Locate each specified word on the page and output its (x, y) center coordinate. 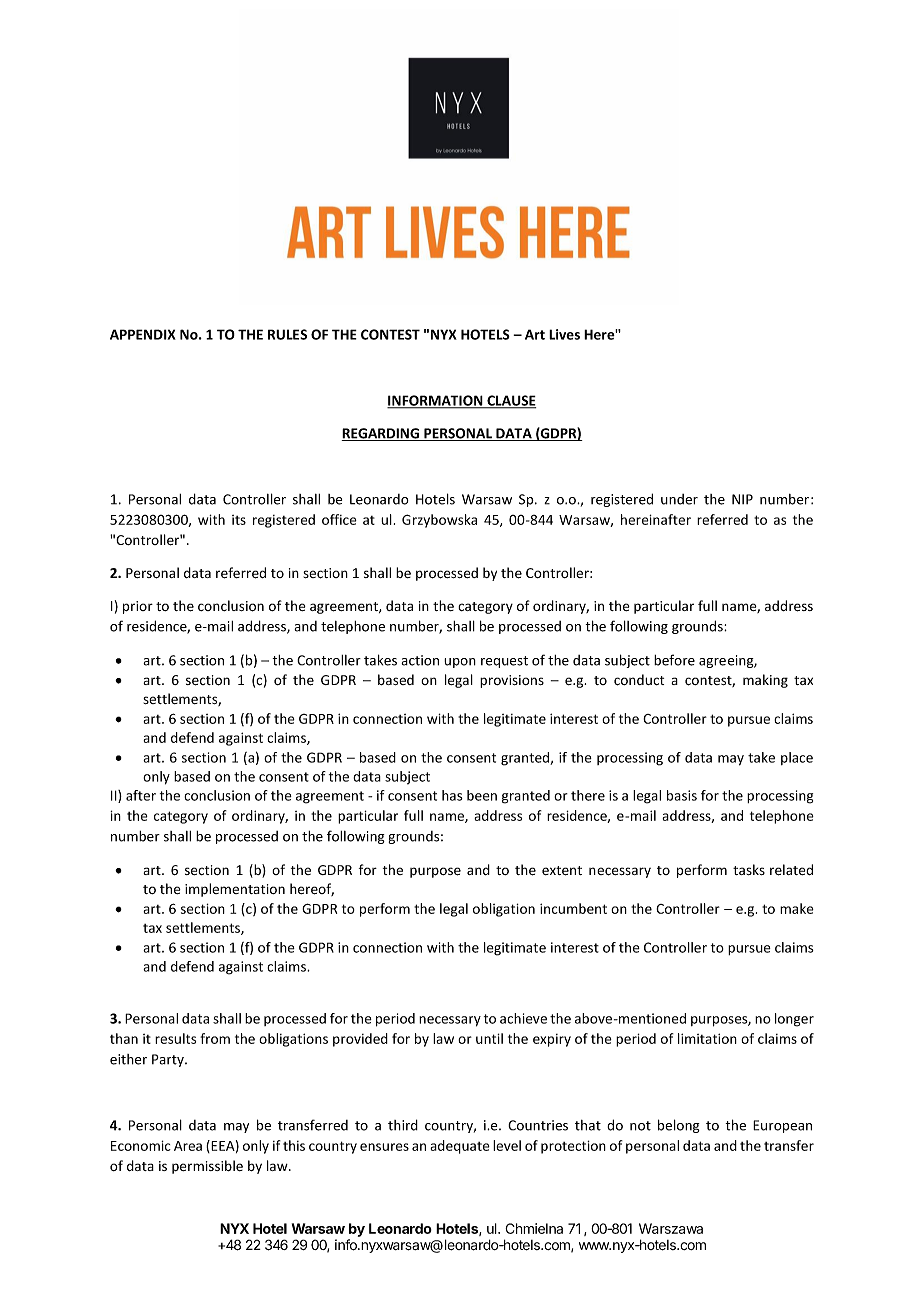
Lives (564, 334)
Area (188, 1146)
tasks (749, 869)
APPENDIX (143, 334)
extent (562, 871)
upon (460, 663)
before (674, 660)
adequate (460, 1147)
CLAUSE (510, 401)
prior (138, 607)
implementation (235, 890)
